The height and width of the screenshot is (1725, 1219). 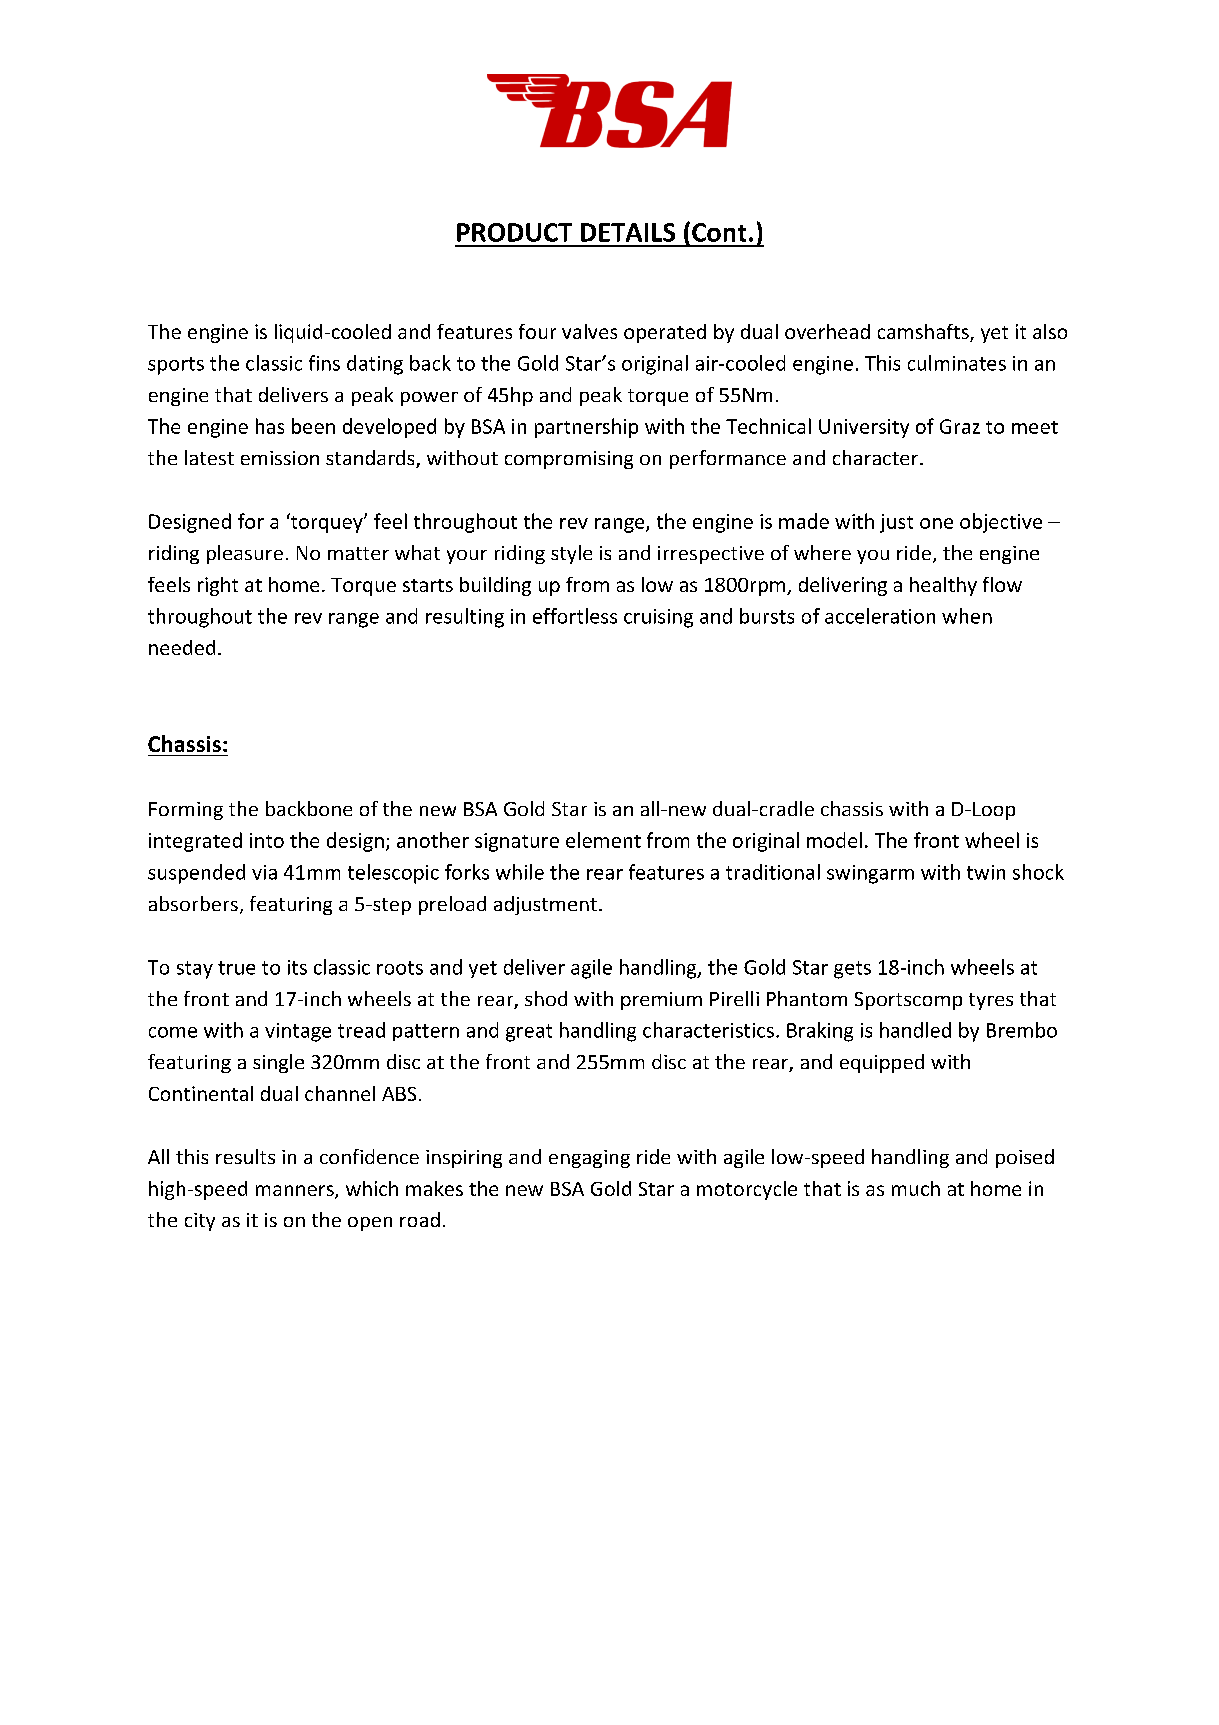 I want to click on premium, so click(x=661, y=1001).
